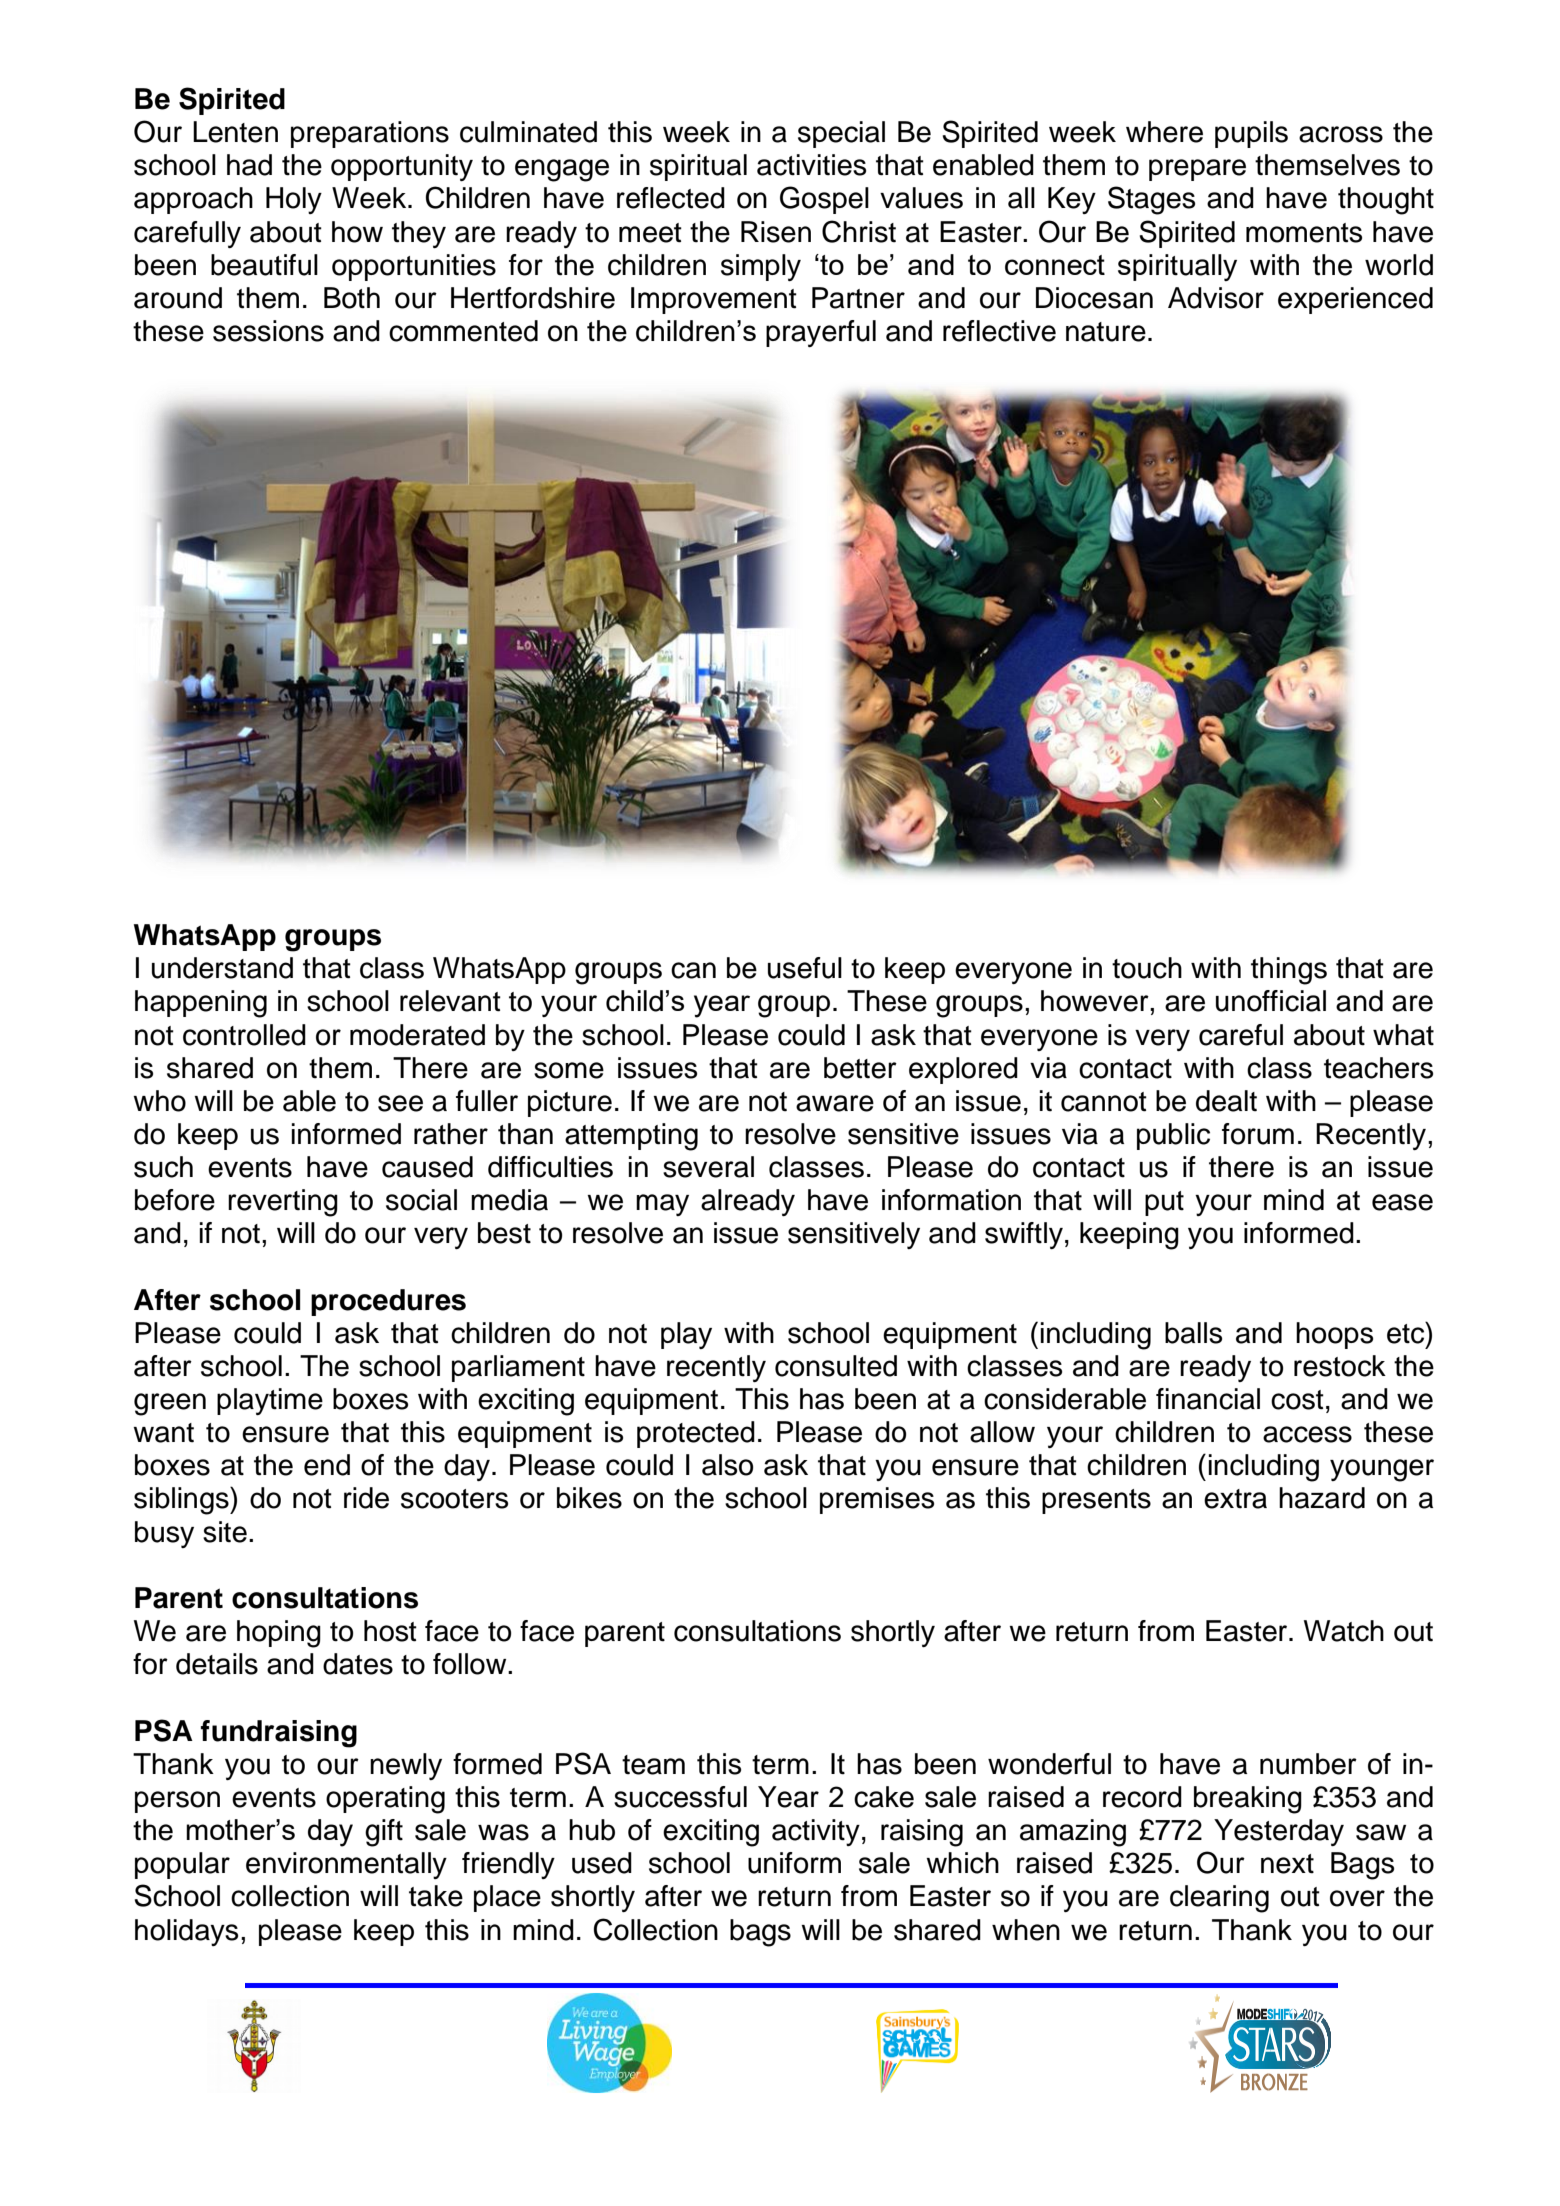 This screenshot has height=2206, width=1560. What do you see at coordinates (1106, 332) in the screenshot?
I see `nature` at bounding box center [1106, 332].
